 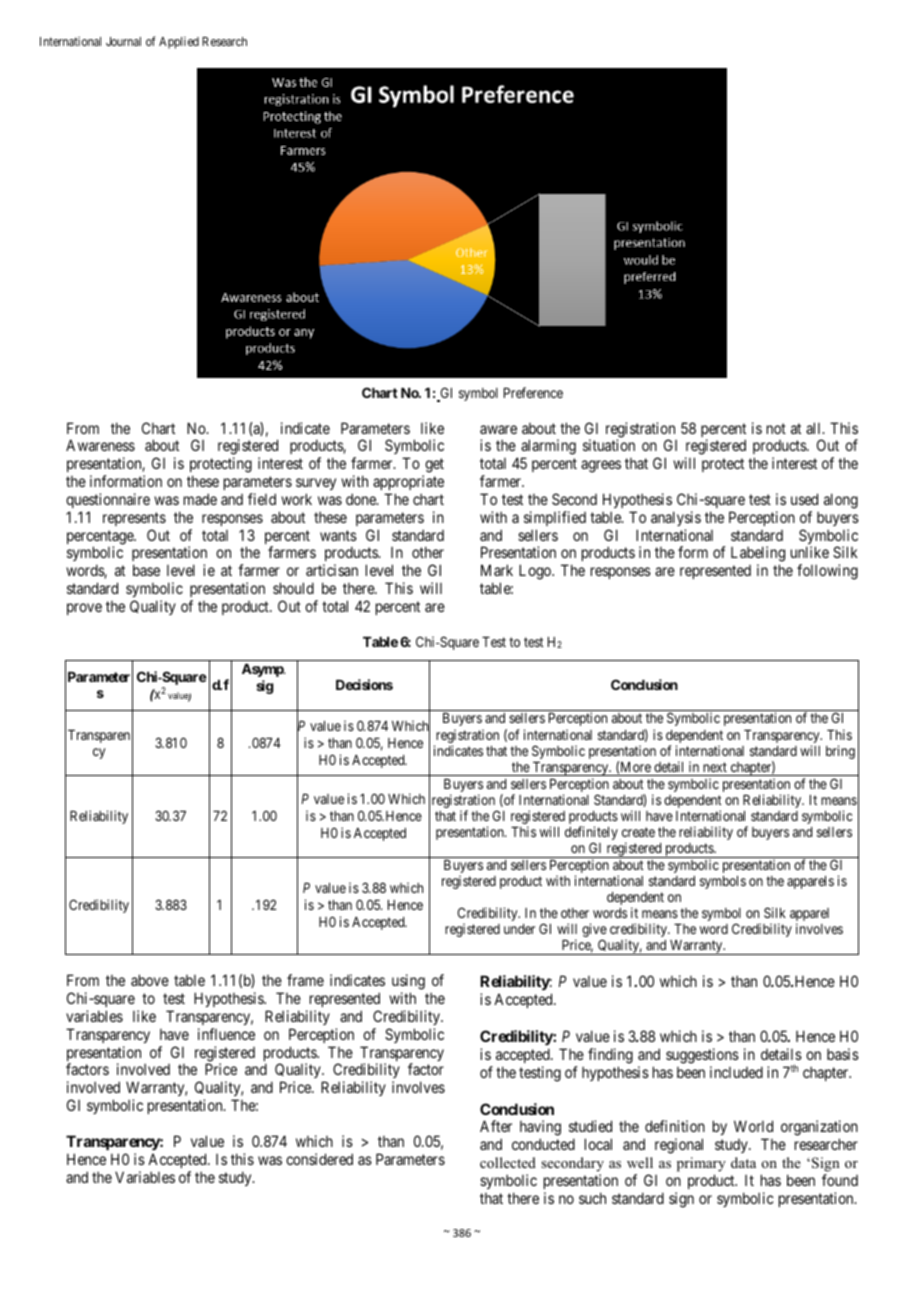 I want to click on not, so click(x=776, y=428).
